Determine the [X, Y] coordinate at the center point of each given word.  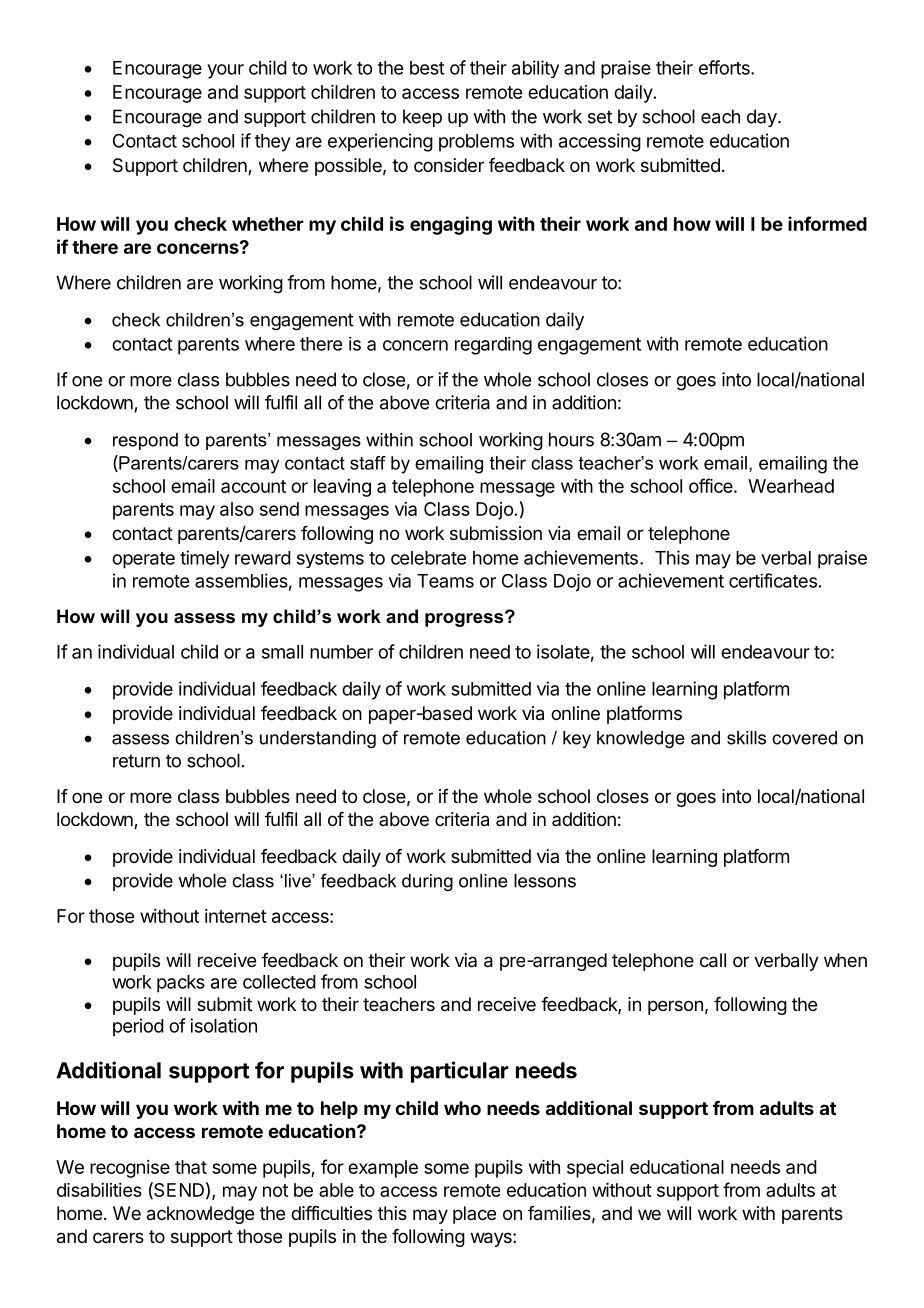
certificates [773, 580]
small [282, 652]
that [191, 1167]
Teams [445, 581]
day [763, 118]
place [474, 1215]
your [225, 71]
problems [476, 143]
